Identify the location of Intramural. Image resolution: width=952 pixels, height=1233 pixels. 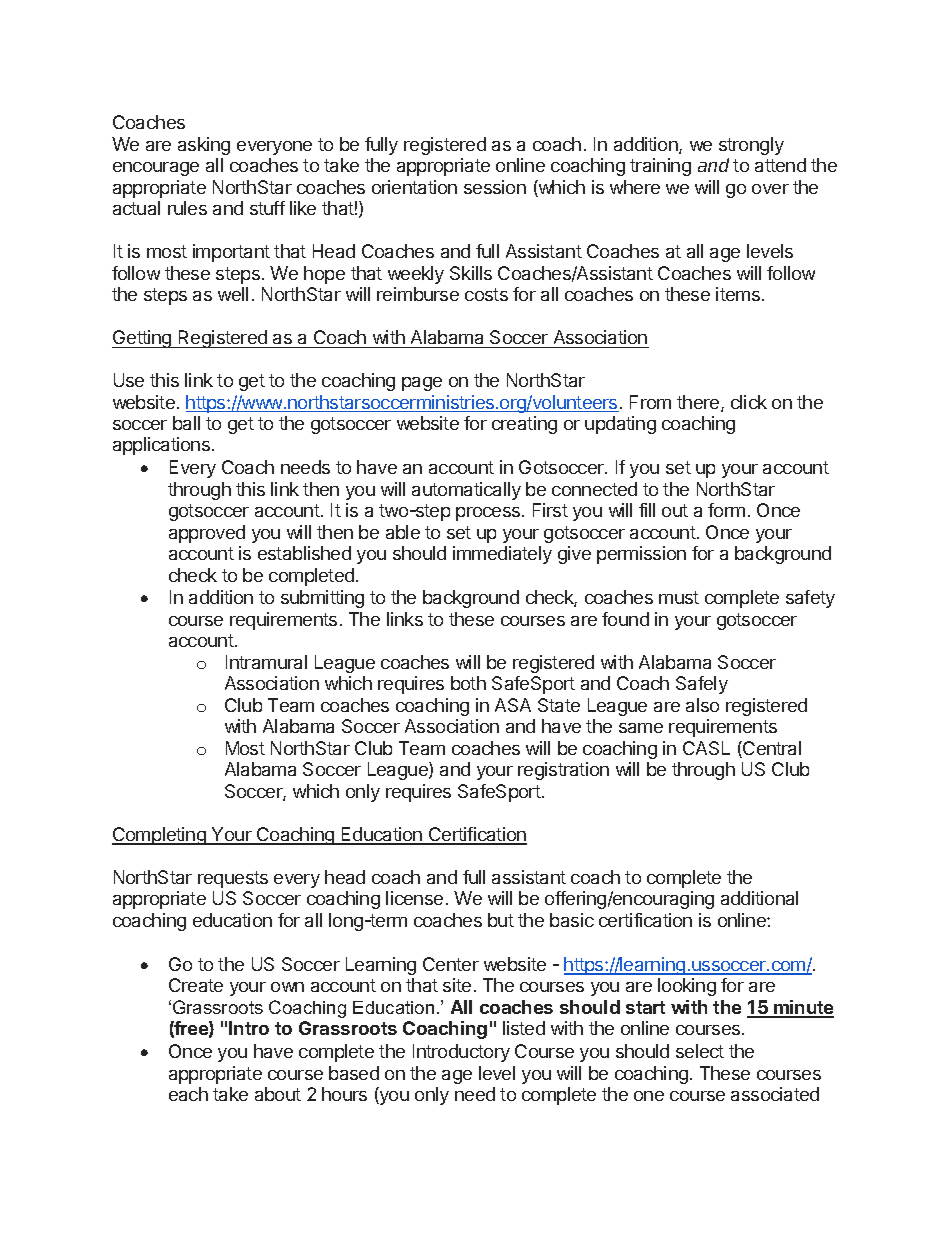
(266, 662).
